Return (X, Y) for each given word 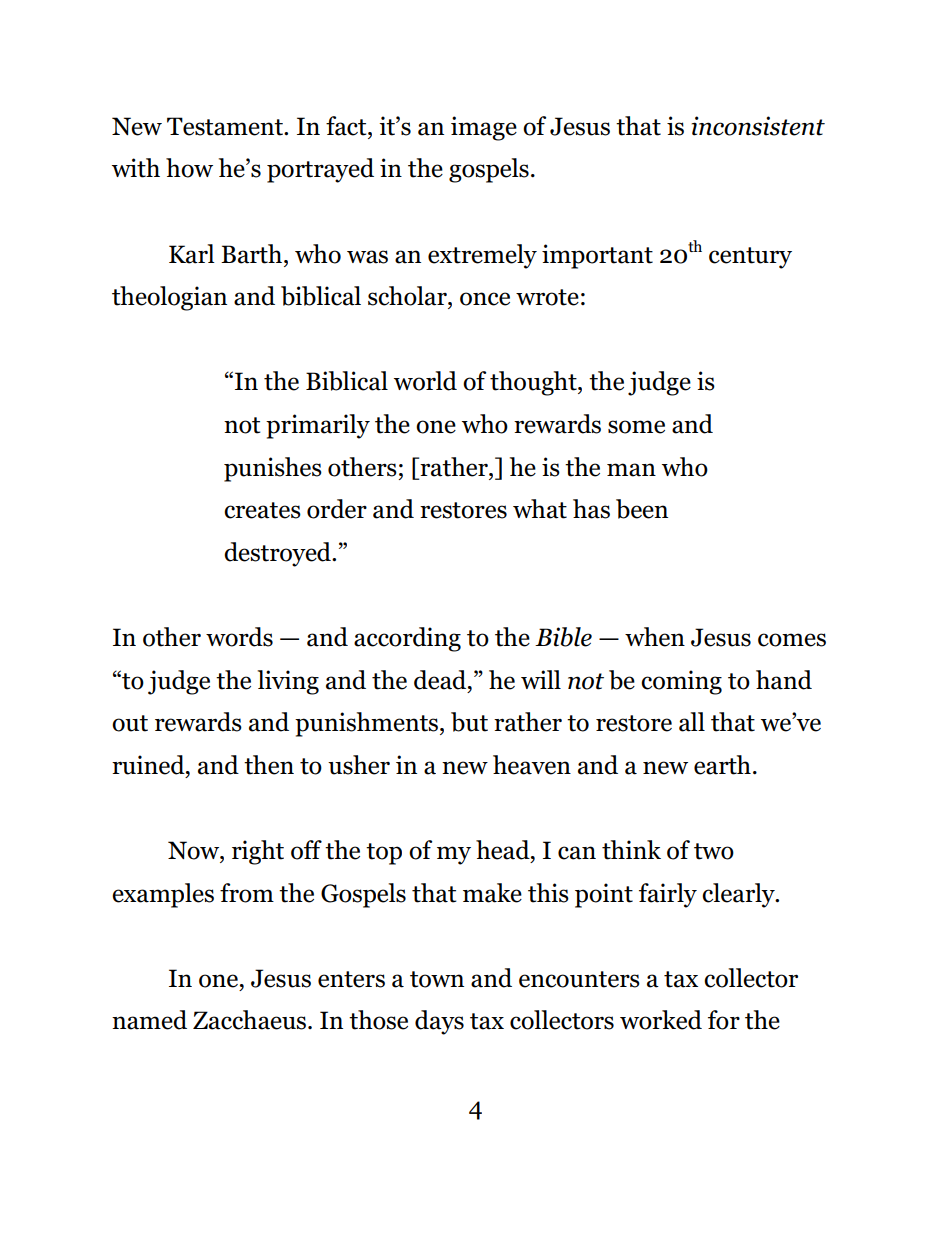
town (437, 979)
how (189, 168)
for (724, 1020)
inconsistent (758, 126)
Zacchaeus (251, 1020)
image (484, 128)
